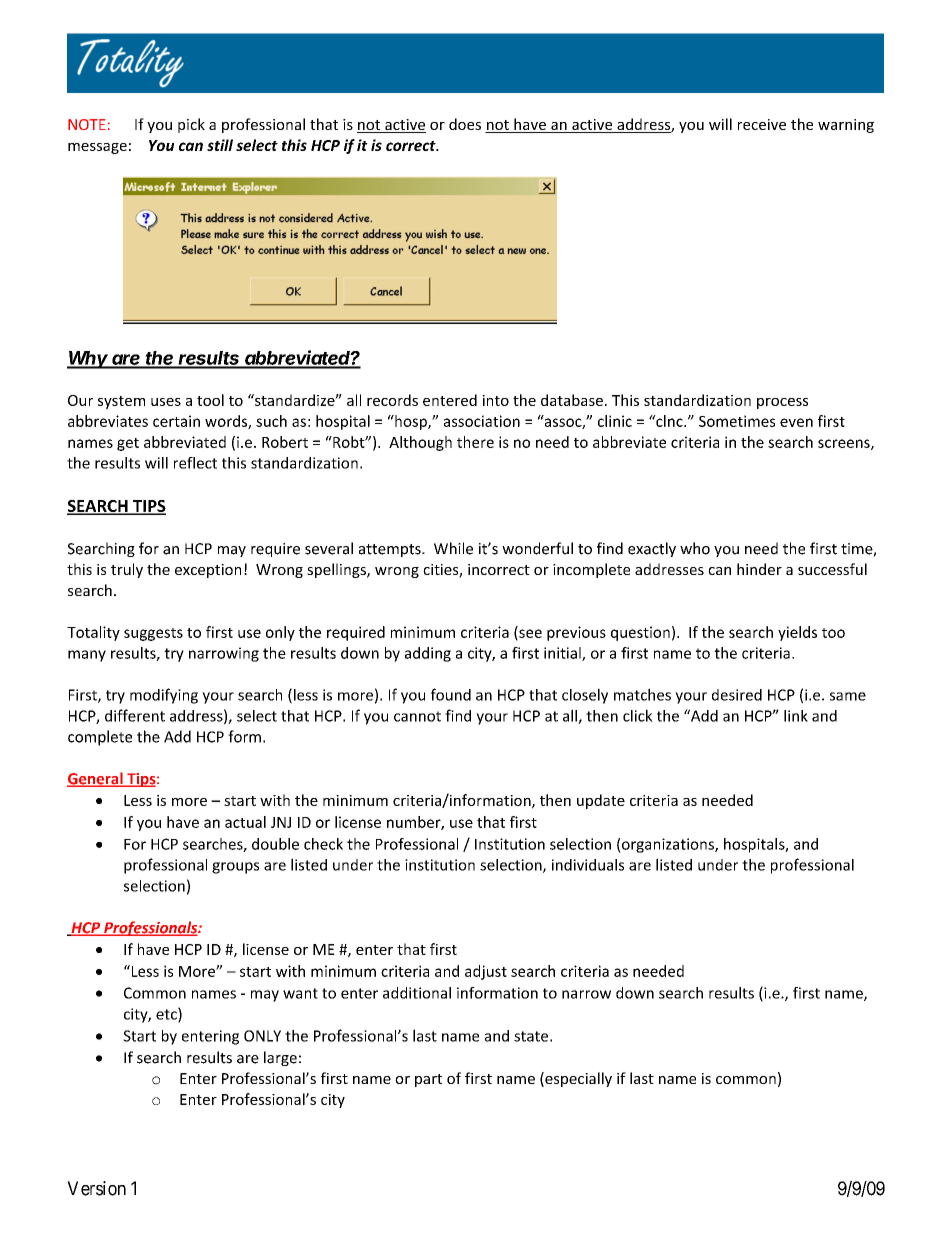 The width and height of the screenshot is (952, 1233). What do you see at coordinates (96, 1188) in the screenshot?
I see `Version` at bounding box center [96, 1188].
